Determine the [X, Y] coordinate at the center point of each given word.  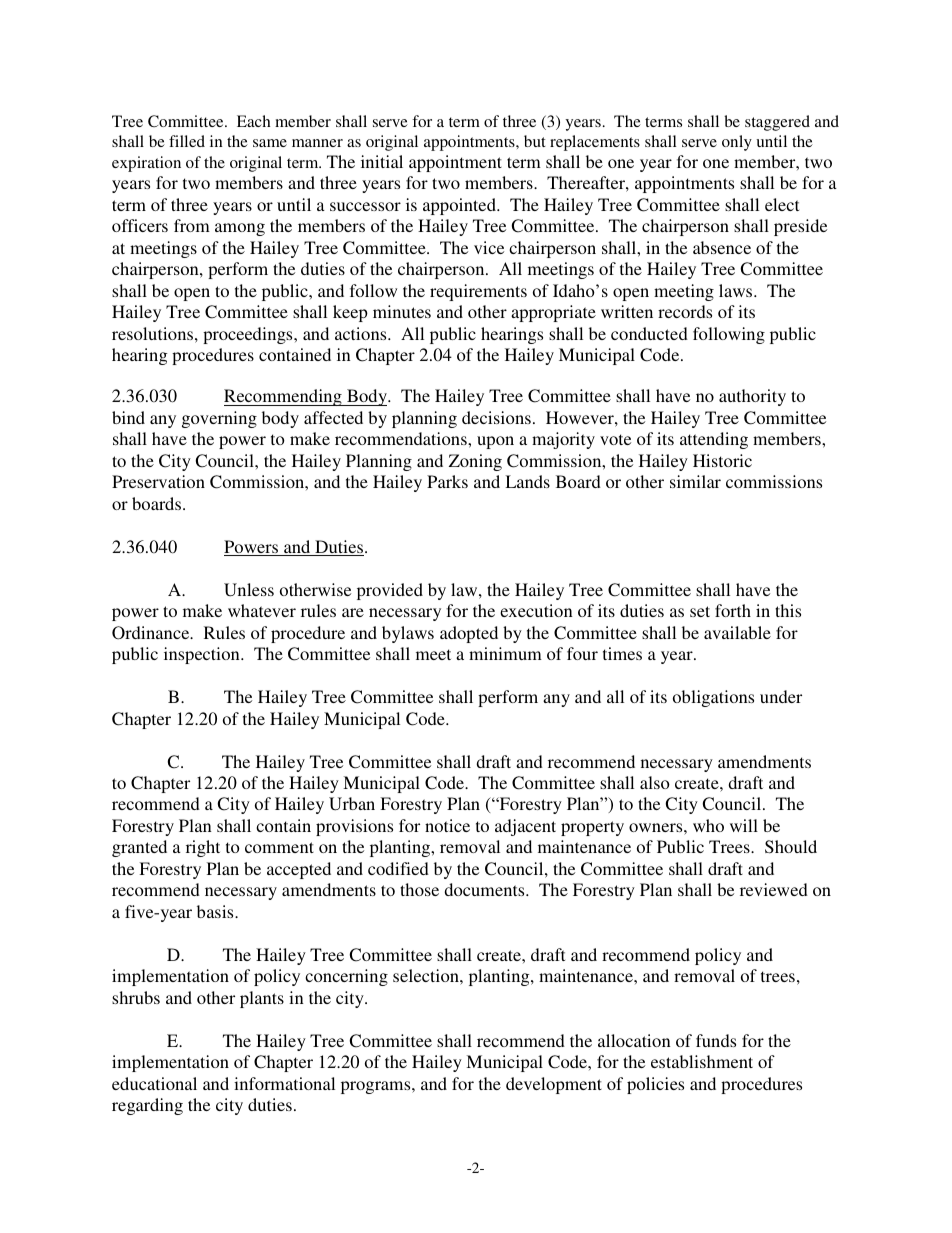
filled [187, 141]
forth [733, 610]
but [535, 141]
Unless [249, 590]
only [737, 143]
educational [154, 1083]
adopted [469, 634]
